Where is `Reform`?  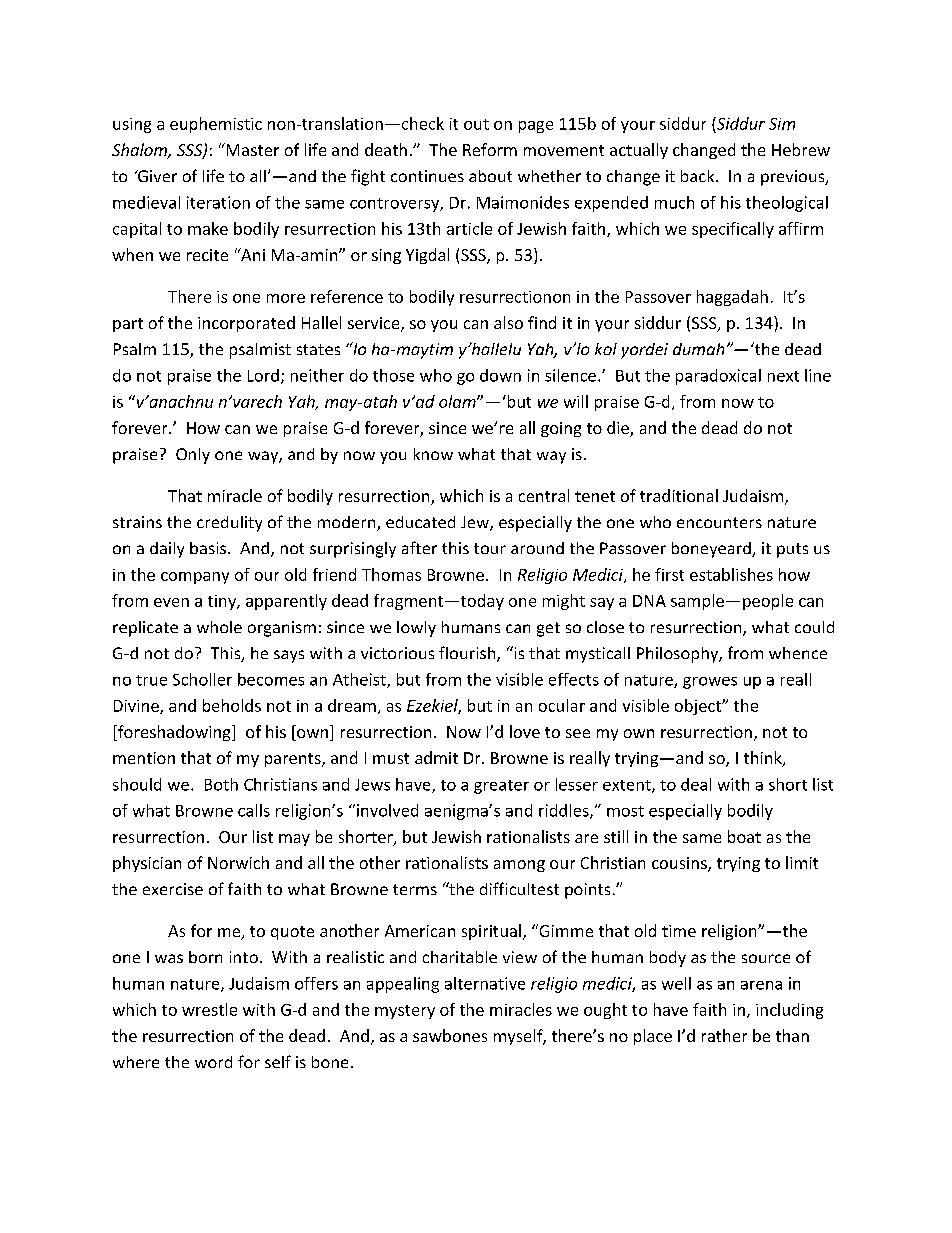
Reform is located at coordinates (490, 149).
